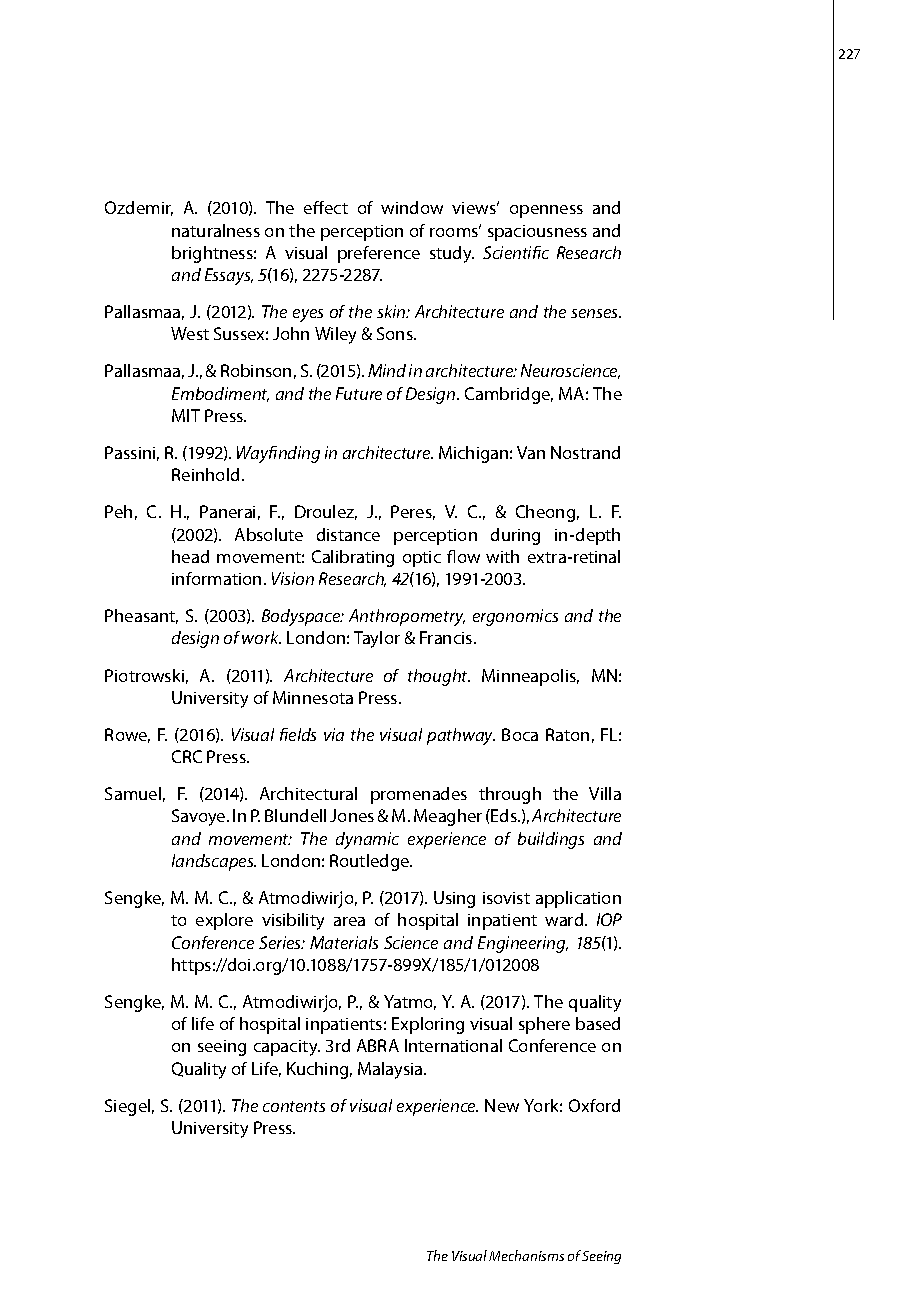 This screenshot has height=1314, width=924. Describe the element at coordinates (348, 534) in the screenshot. I see `distance` at that location.
